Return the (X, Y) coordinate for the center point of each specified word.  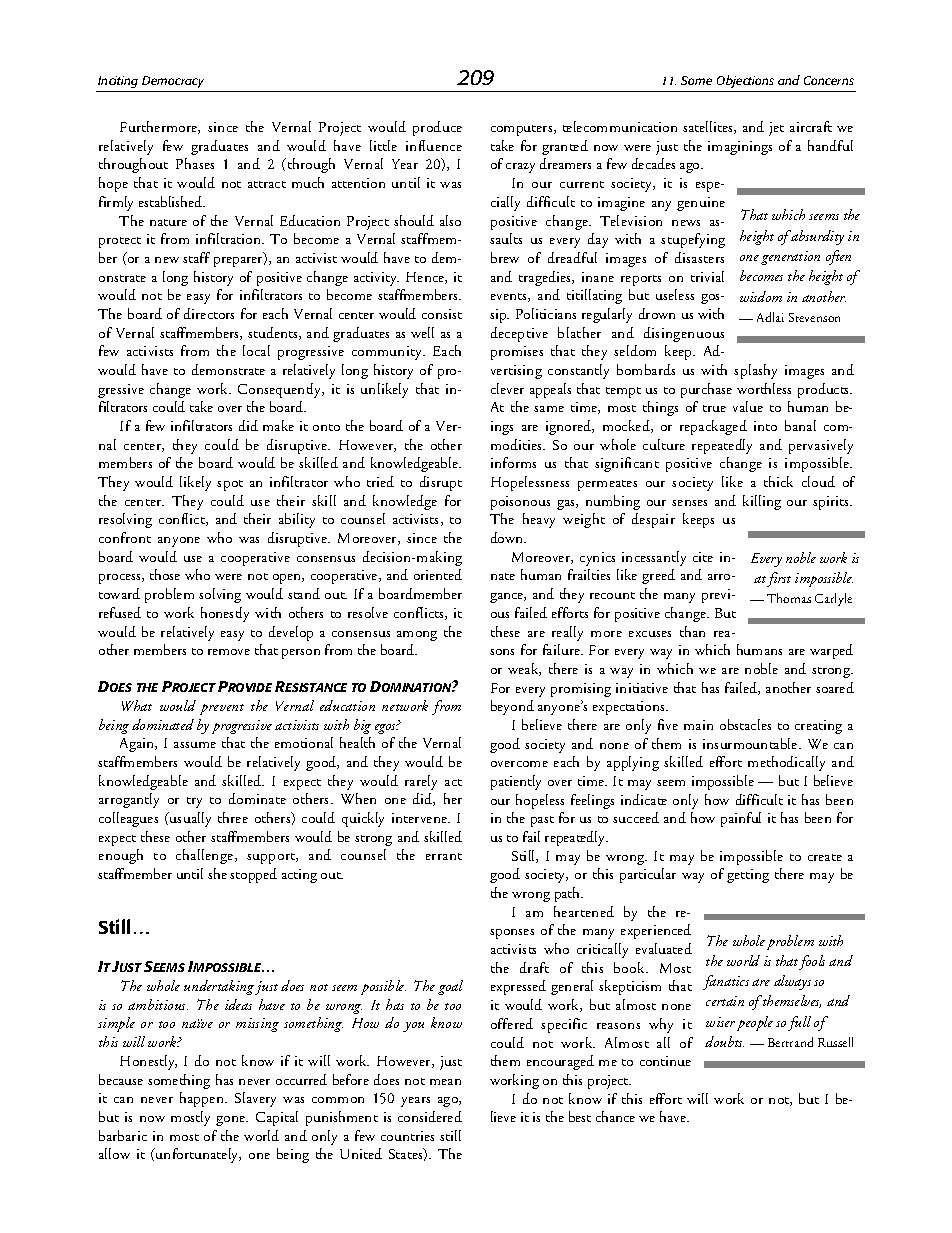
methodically (786, 763)
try (194, 802)
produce (437, 128)
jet (776, 129)
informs (513, 462)
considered (430, 1116)
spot (230, 485)
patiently (516, 782)
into (765, 426)
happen (203, 1099)
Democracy (173, 82)
